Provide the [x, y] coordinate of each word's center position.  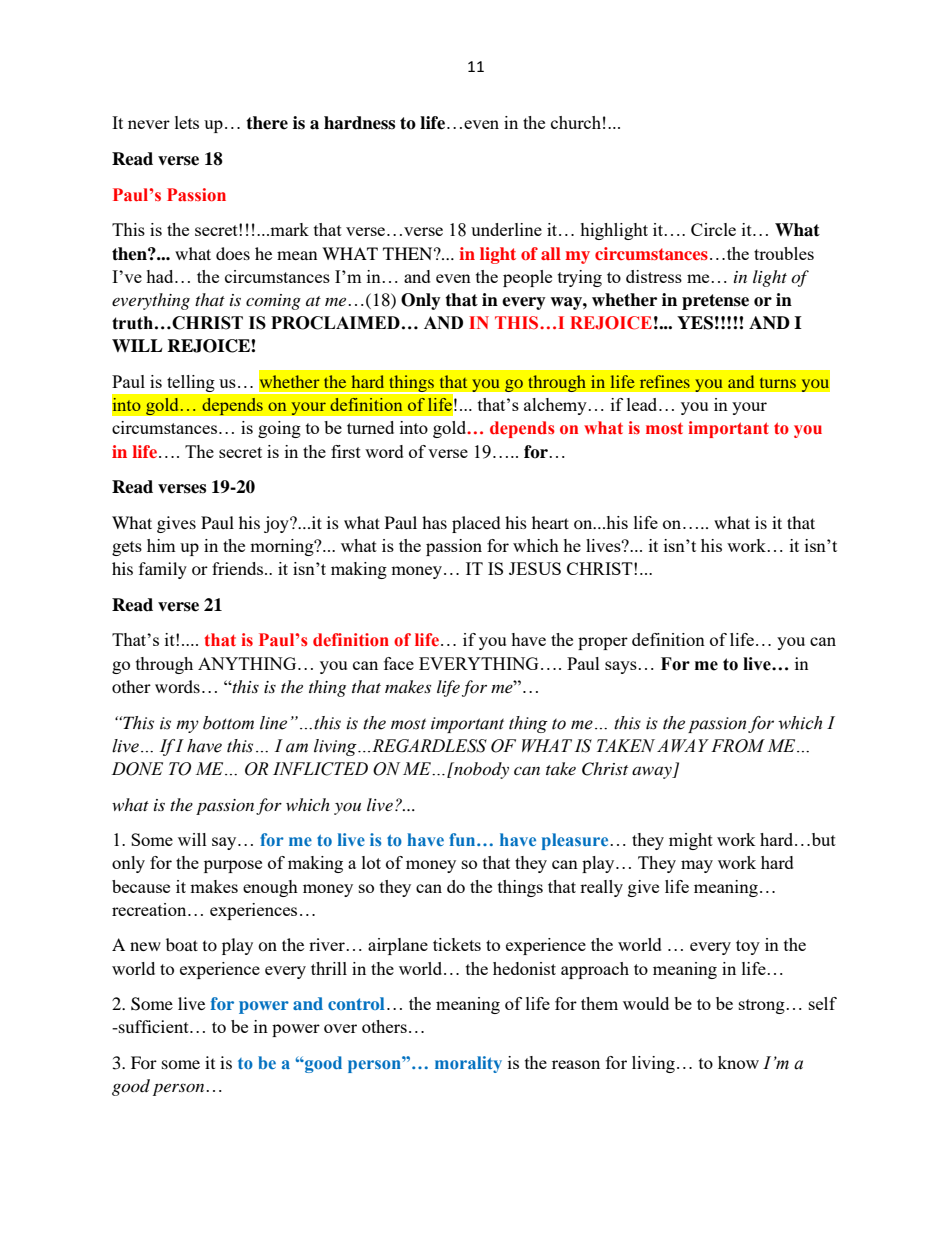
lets [187, 122]
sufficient [154, 1026]
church [576, 122]
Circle [713, 229]
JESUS [535, 568]
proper [603, 643]
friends [239, 568]
